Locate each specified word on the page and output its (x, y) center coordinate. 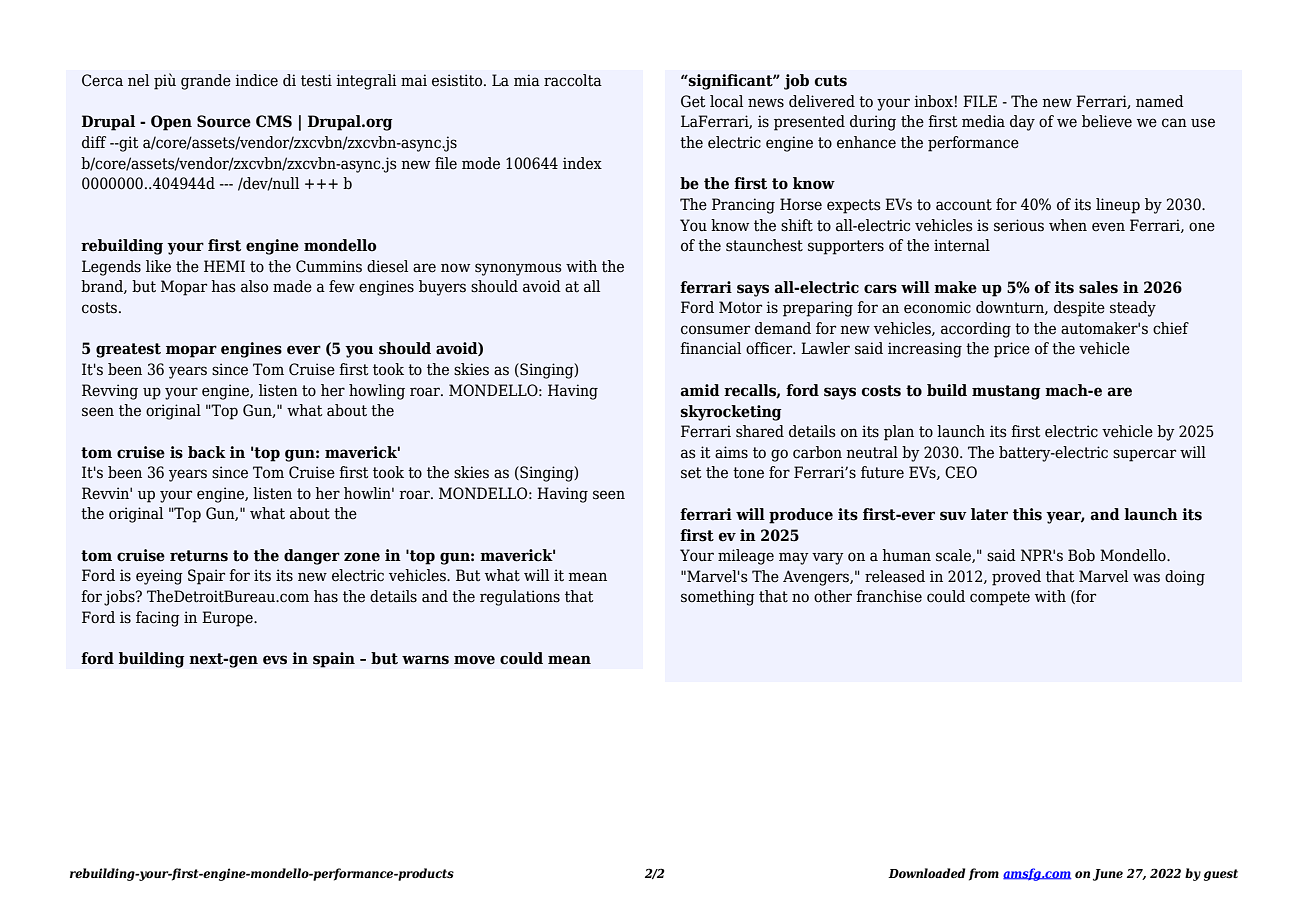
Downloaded (927, 873)
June (1108, 875)
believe (1107, 121)
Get (693, 101)
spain (334, 660)
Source (224, 121)
